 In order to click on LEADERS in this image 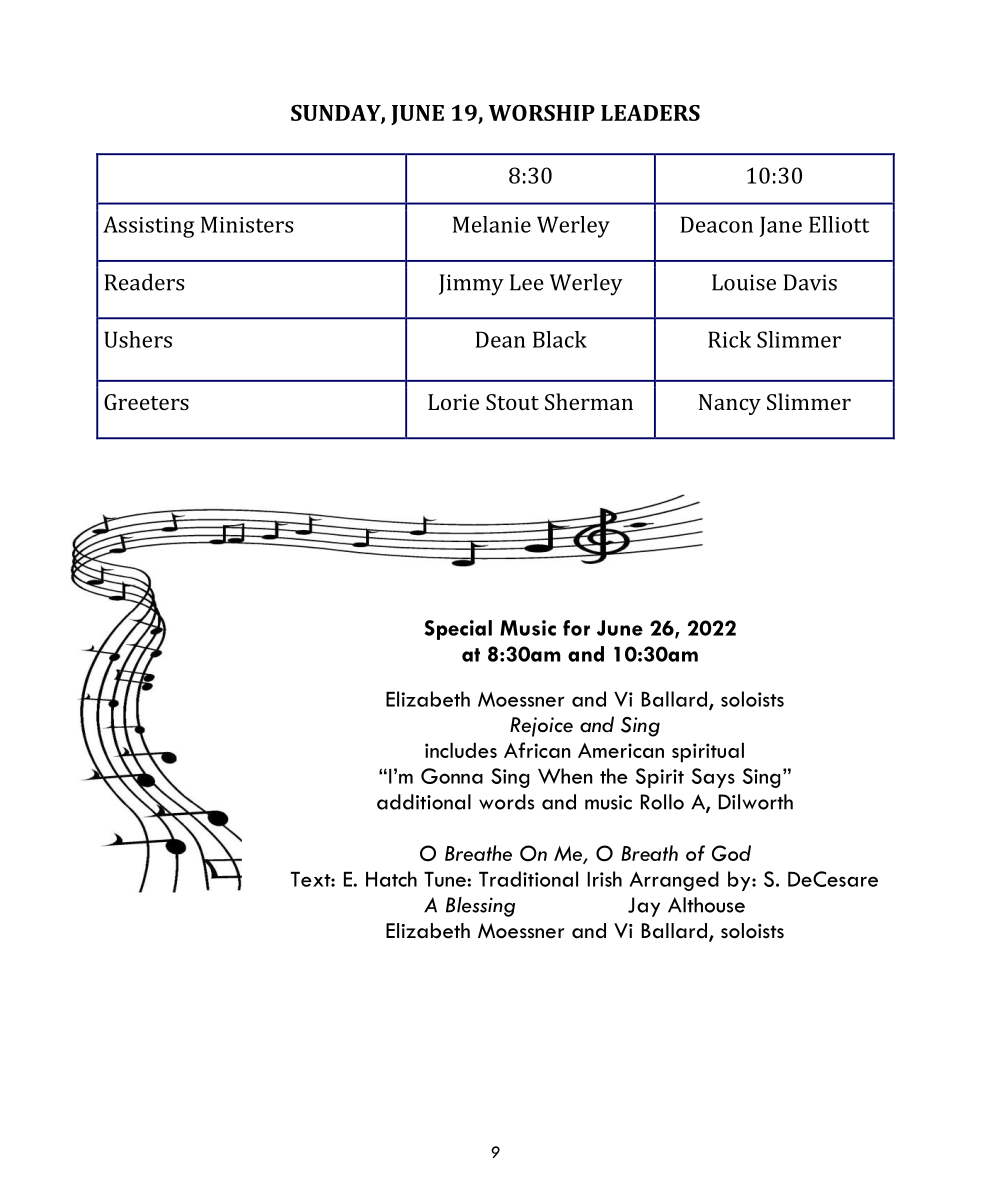, I will do `click(650, 113)`.
